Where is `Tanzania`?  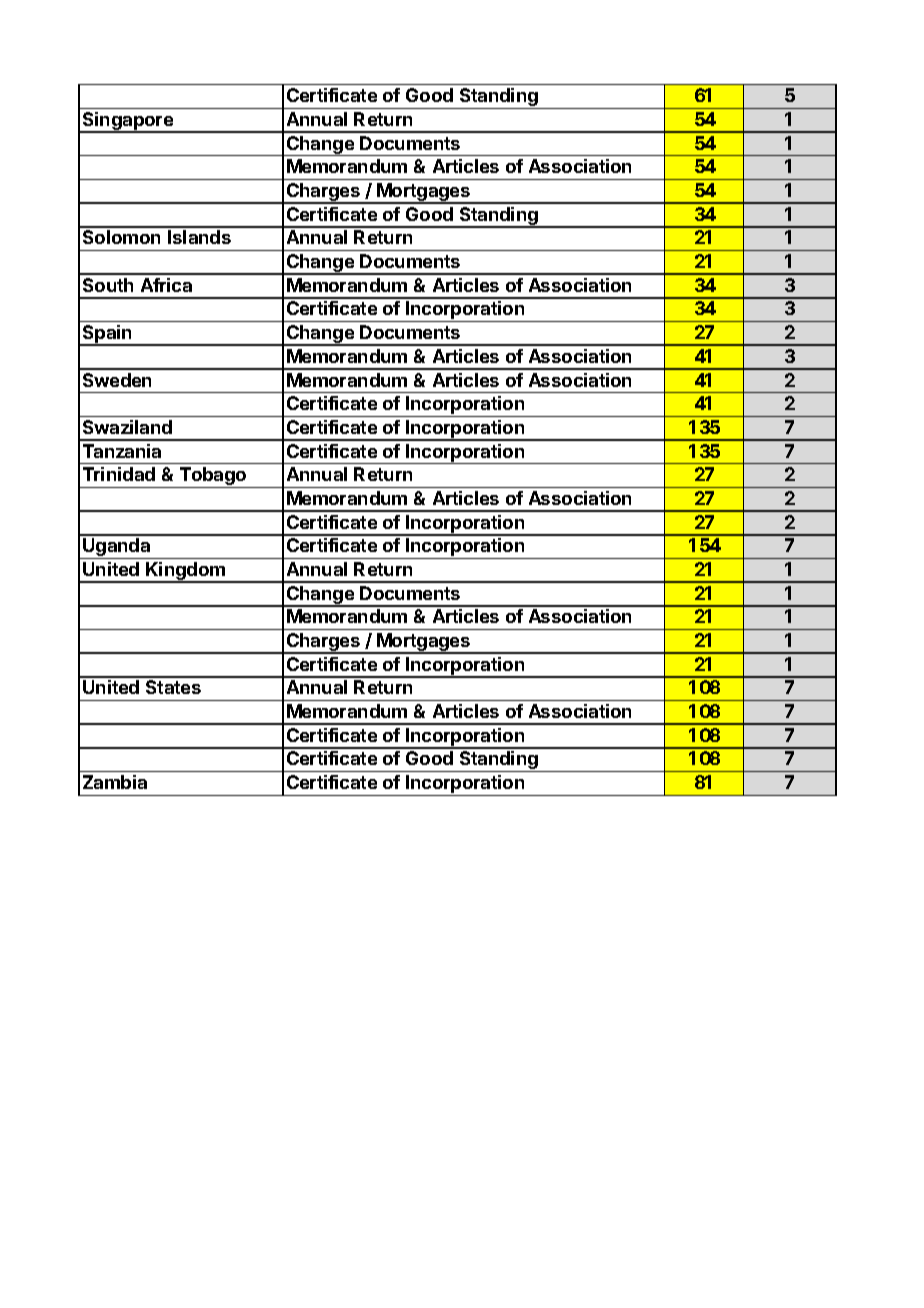
Tanzania is located at coordinates (122, 451).
